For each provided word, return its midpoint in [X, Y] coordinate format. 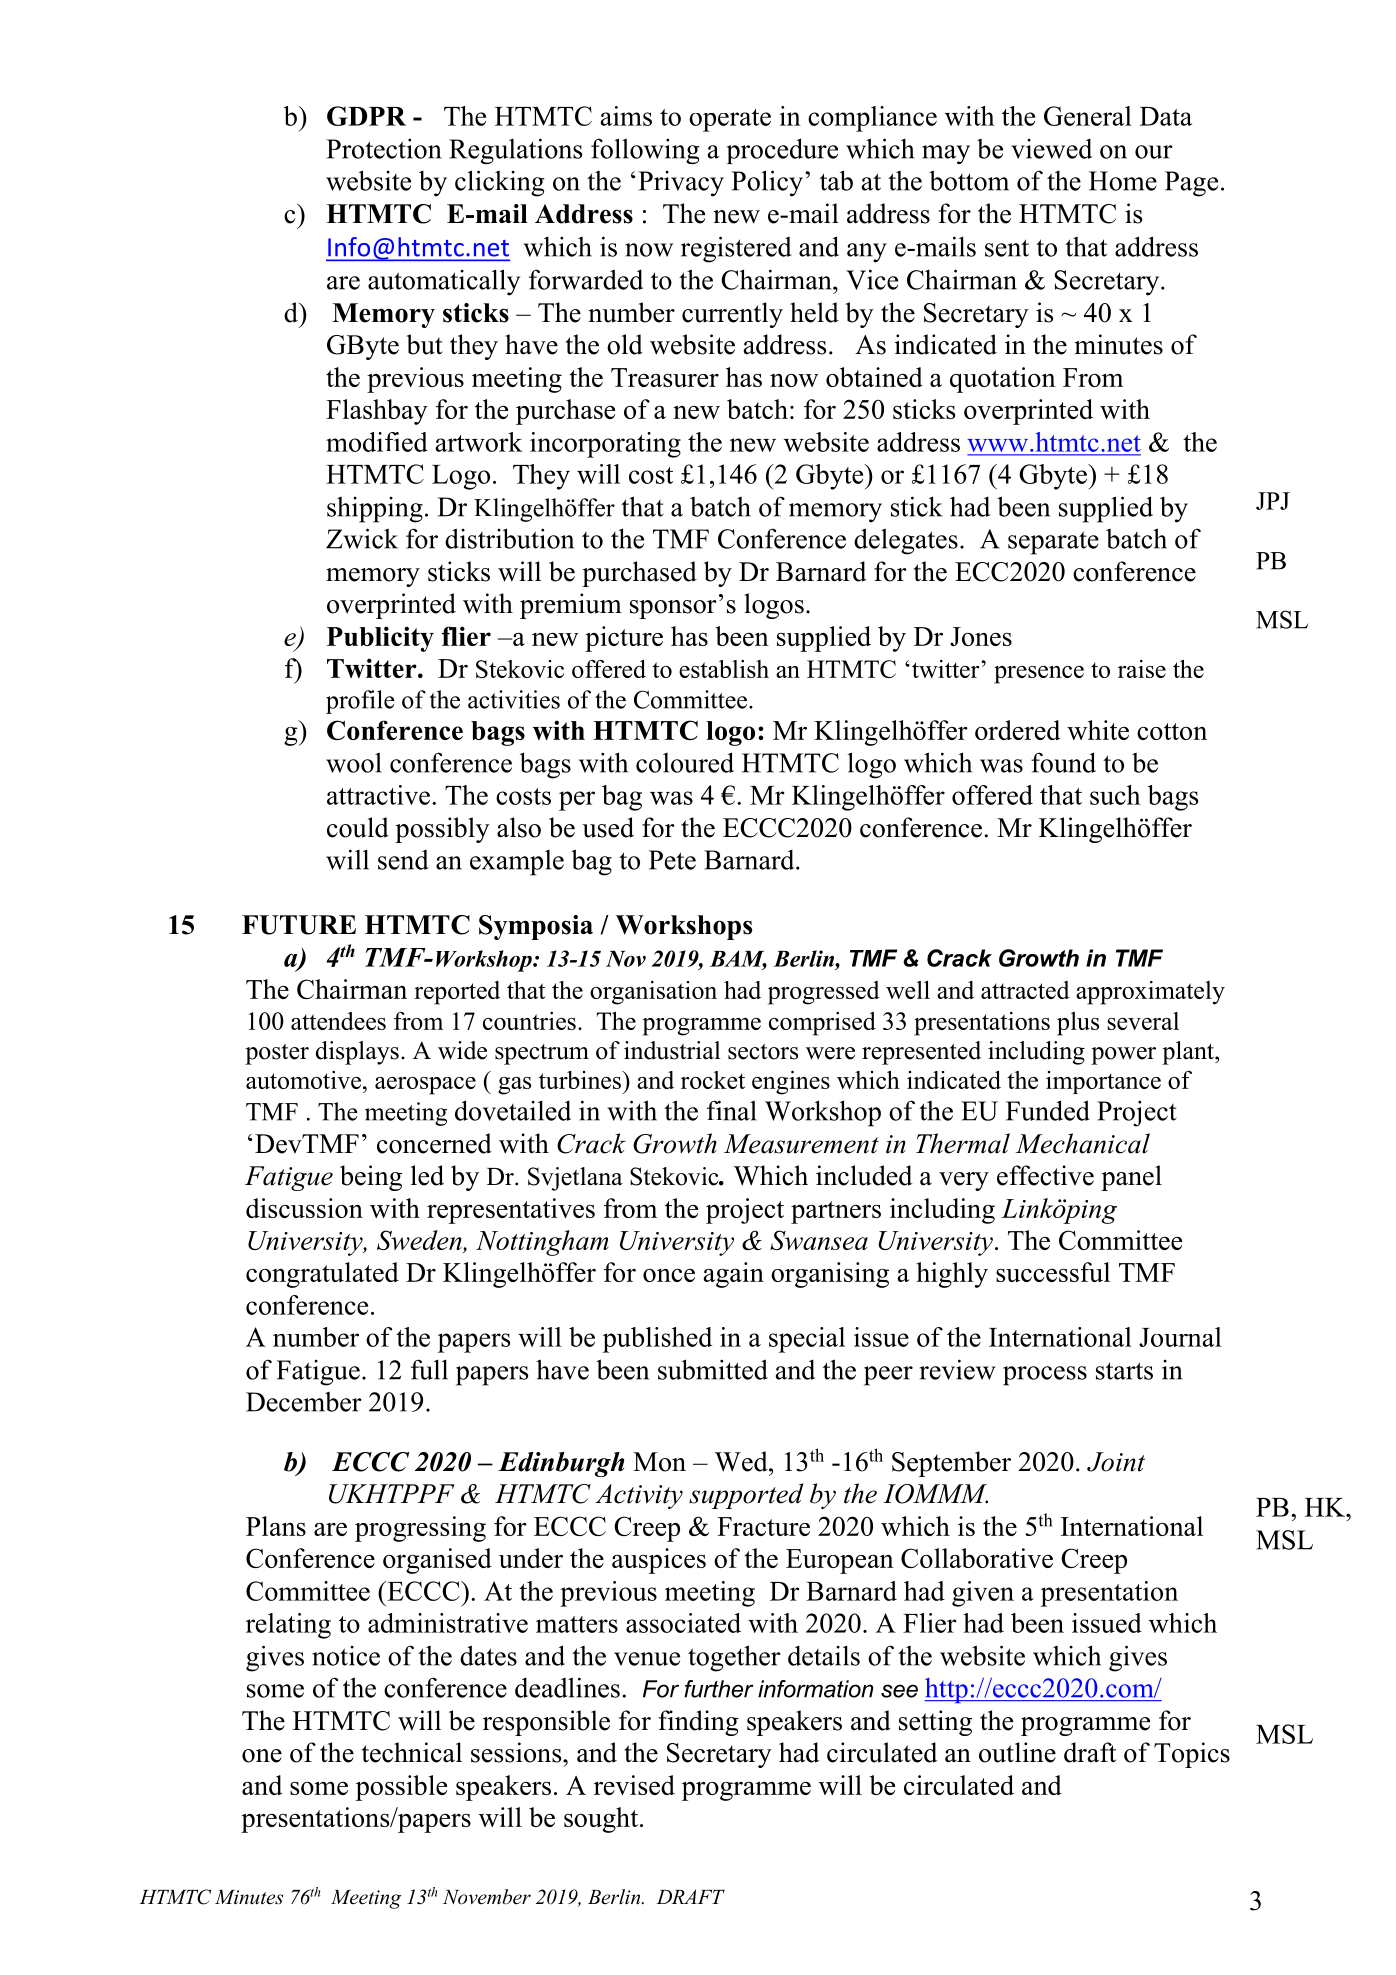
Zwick [362, 538]
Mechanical [1083, 1143]
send [403, 860]
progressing [420, 1529]
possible [401, 1788]
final [732, 1110]
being [371, 1178]
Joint [1116, 1462]
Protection [383, 148]
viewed [1051, 149]
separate [1053, 543]
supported [746, 1496]
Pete [672, 860]
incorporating [605, 445]
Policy [767, 183]
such [1115, 795]
